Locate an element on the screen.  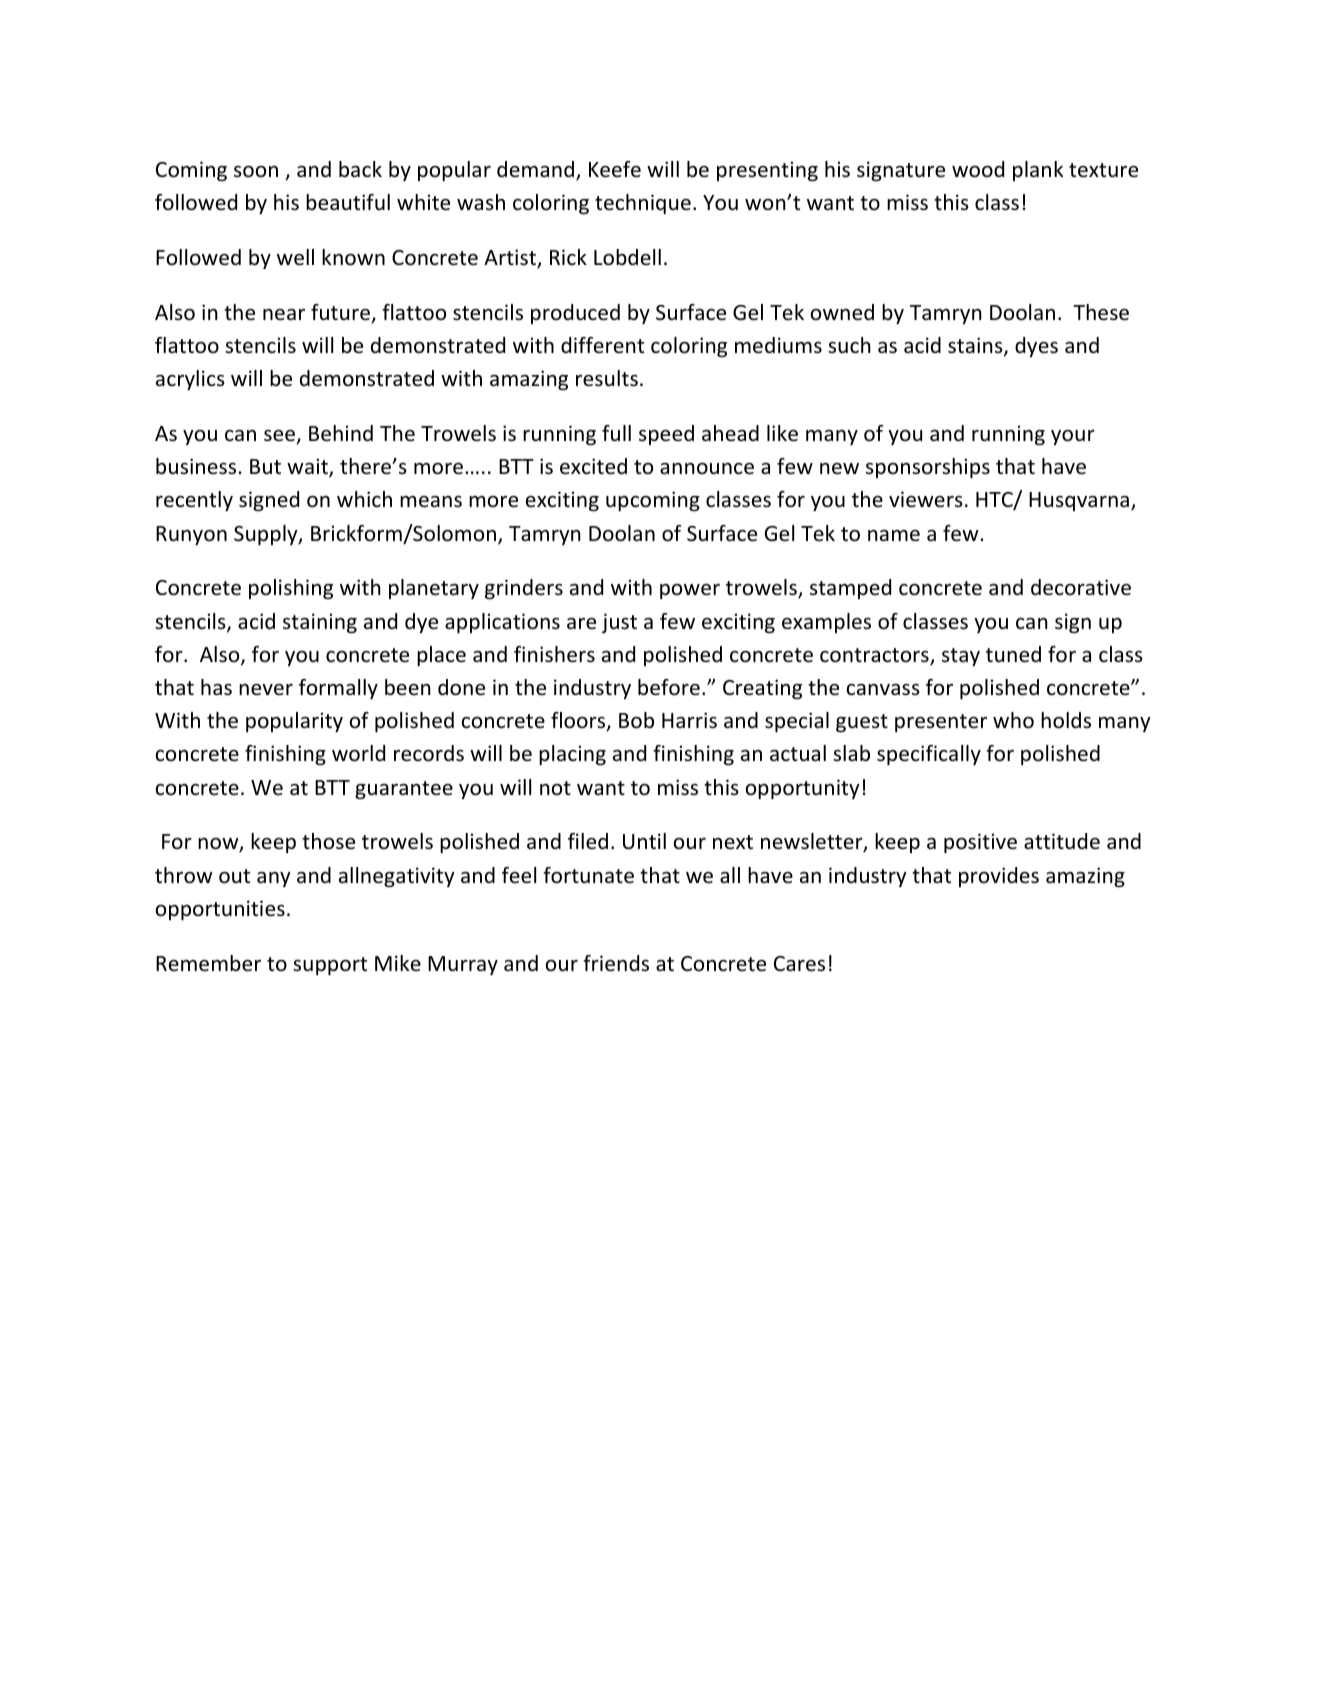
speed is located at coordinates (666, 435).
